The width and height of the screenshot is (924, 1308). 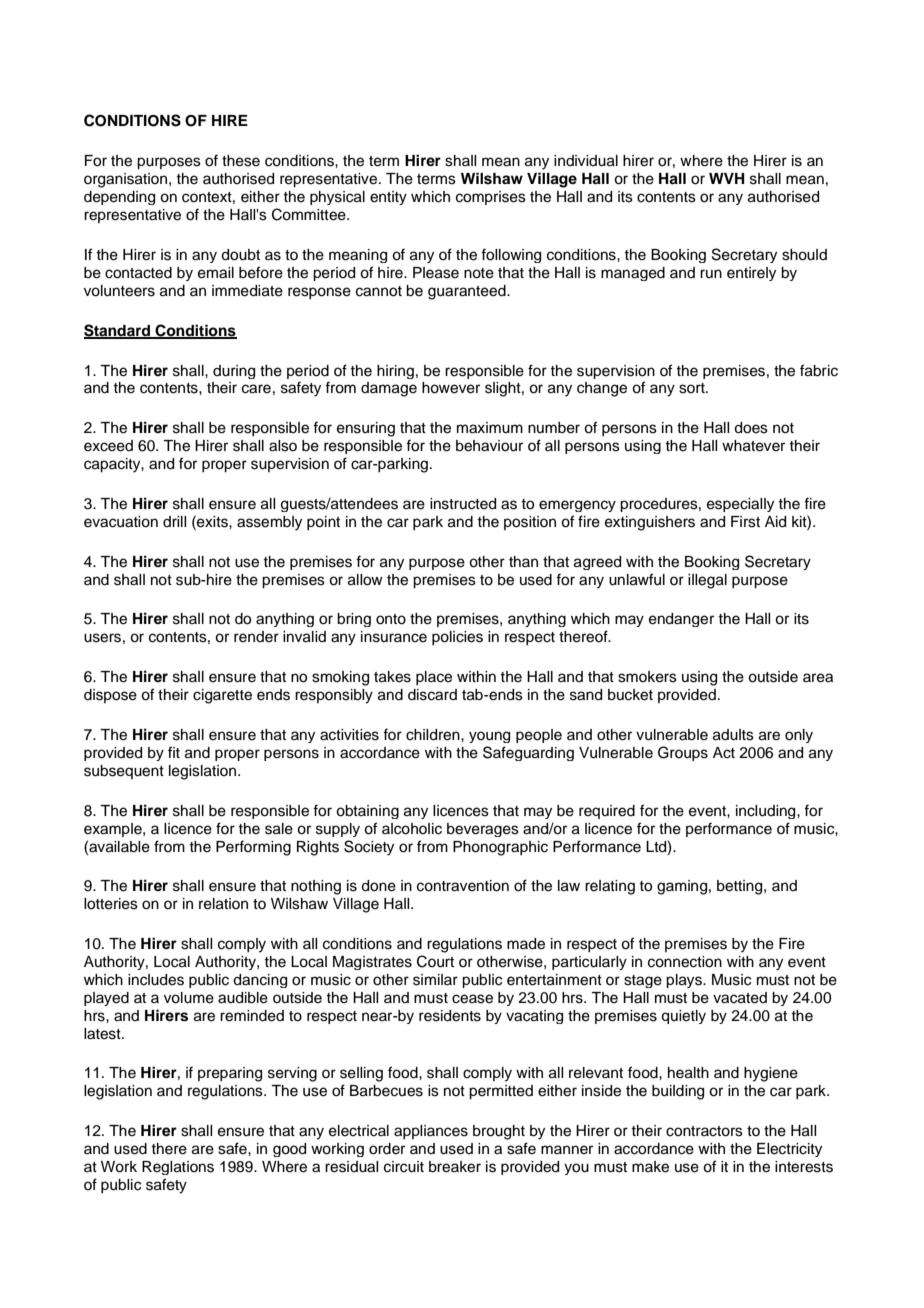 What do you see at coordinates (463, 886) in the screenshot?
I see `contravention` at bounding box center [463, 886].
